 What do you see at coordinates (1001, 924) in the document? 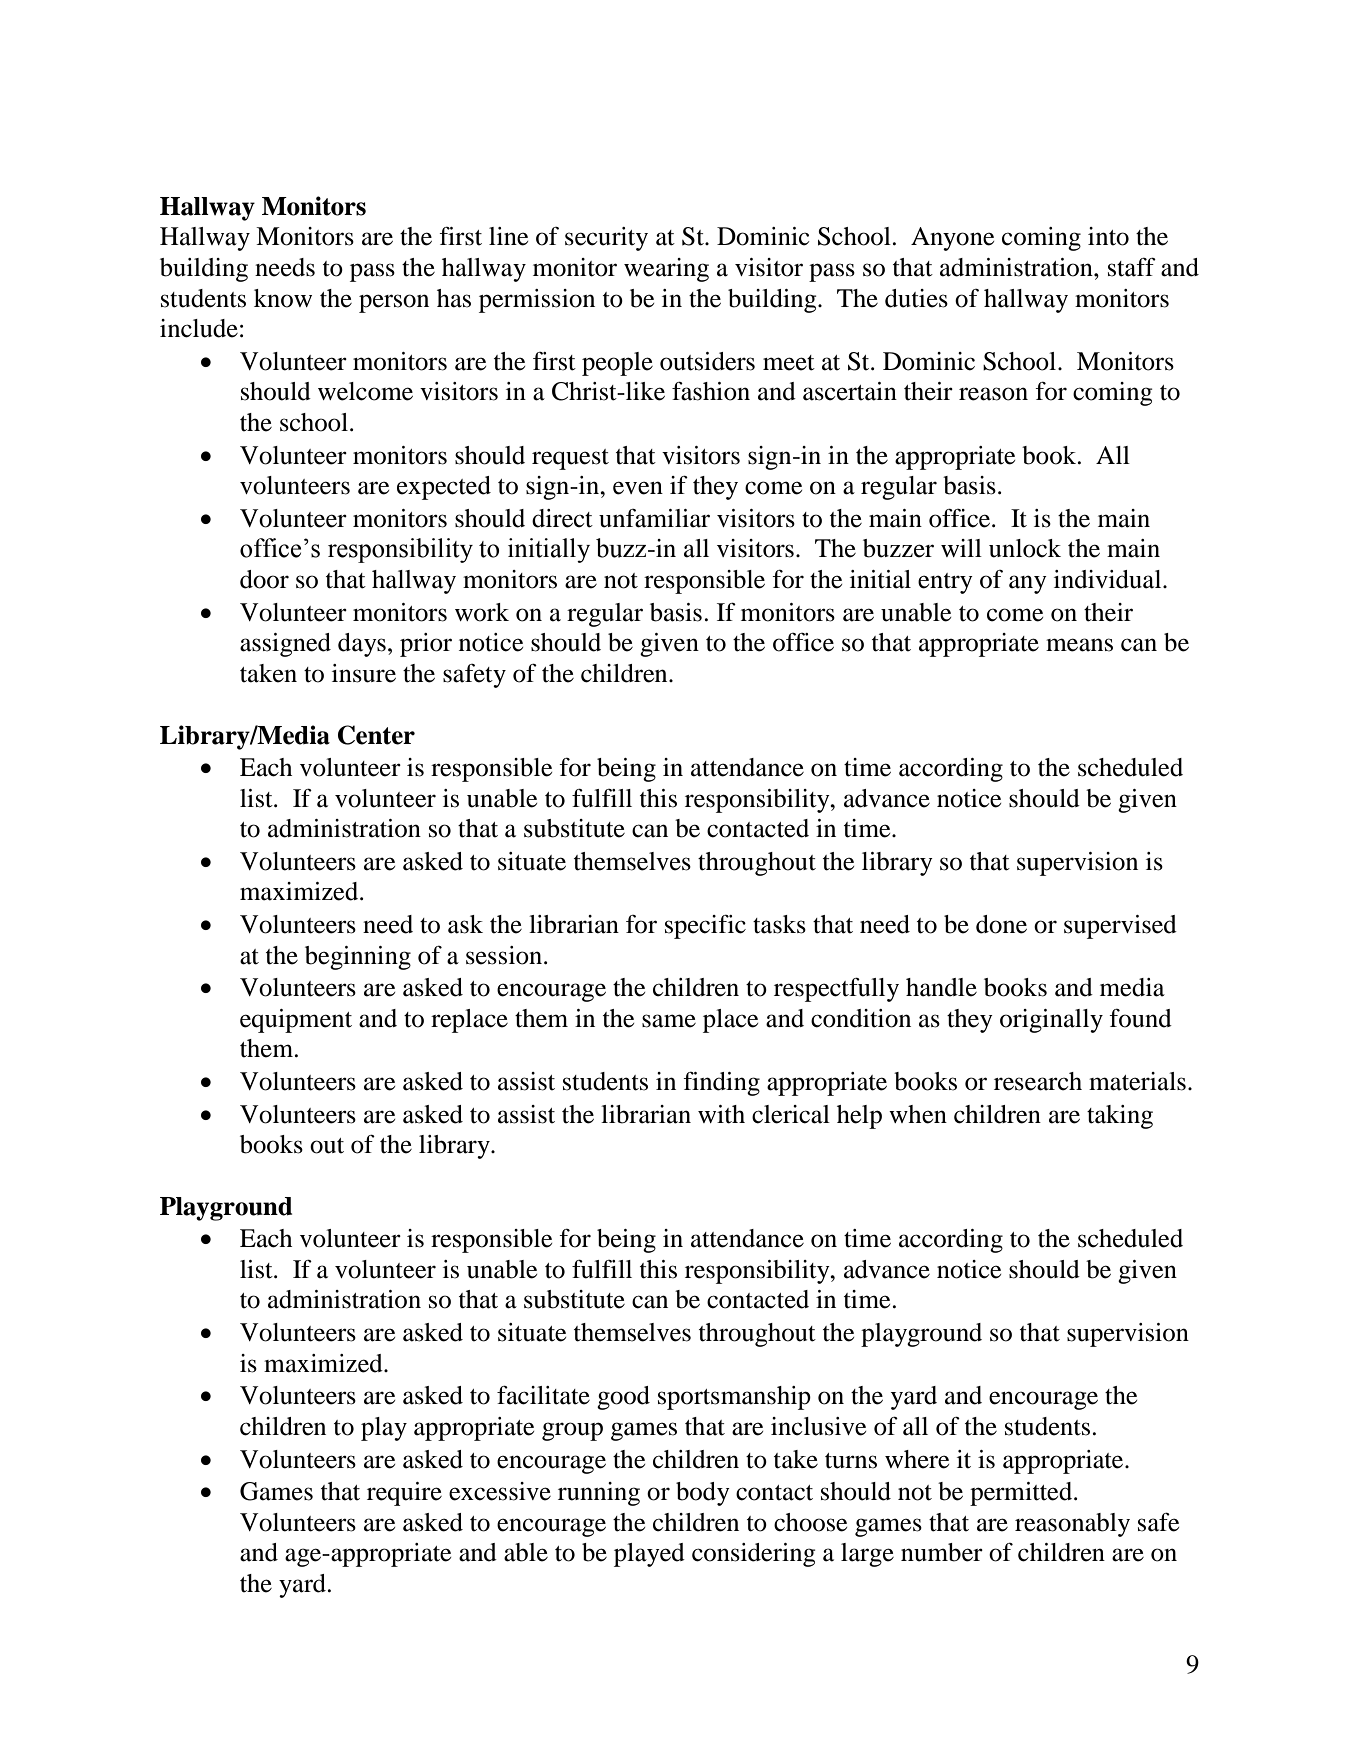
I see `done` at bounding box center [1001, 924].
